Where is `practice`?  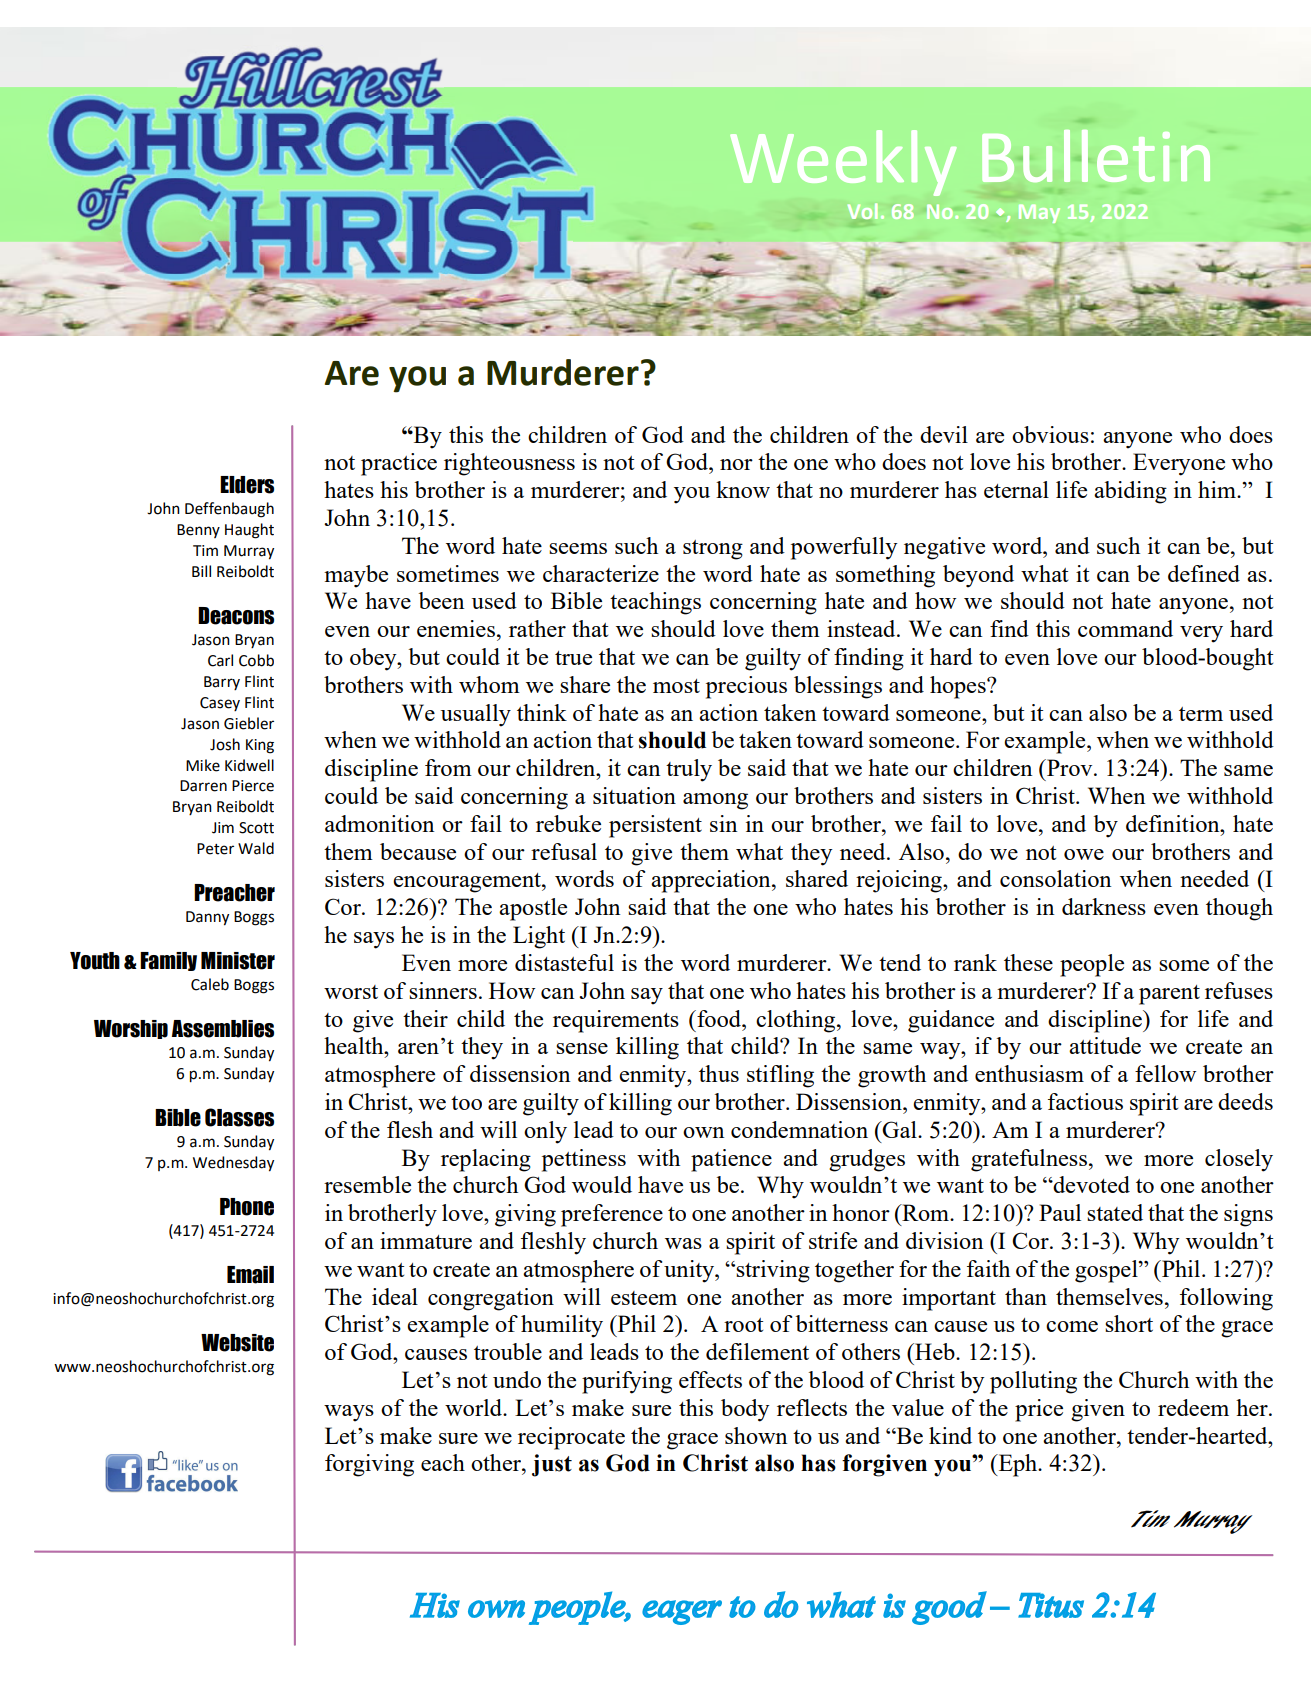 practice is located at coordinates (399, 464).
